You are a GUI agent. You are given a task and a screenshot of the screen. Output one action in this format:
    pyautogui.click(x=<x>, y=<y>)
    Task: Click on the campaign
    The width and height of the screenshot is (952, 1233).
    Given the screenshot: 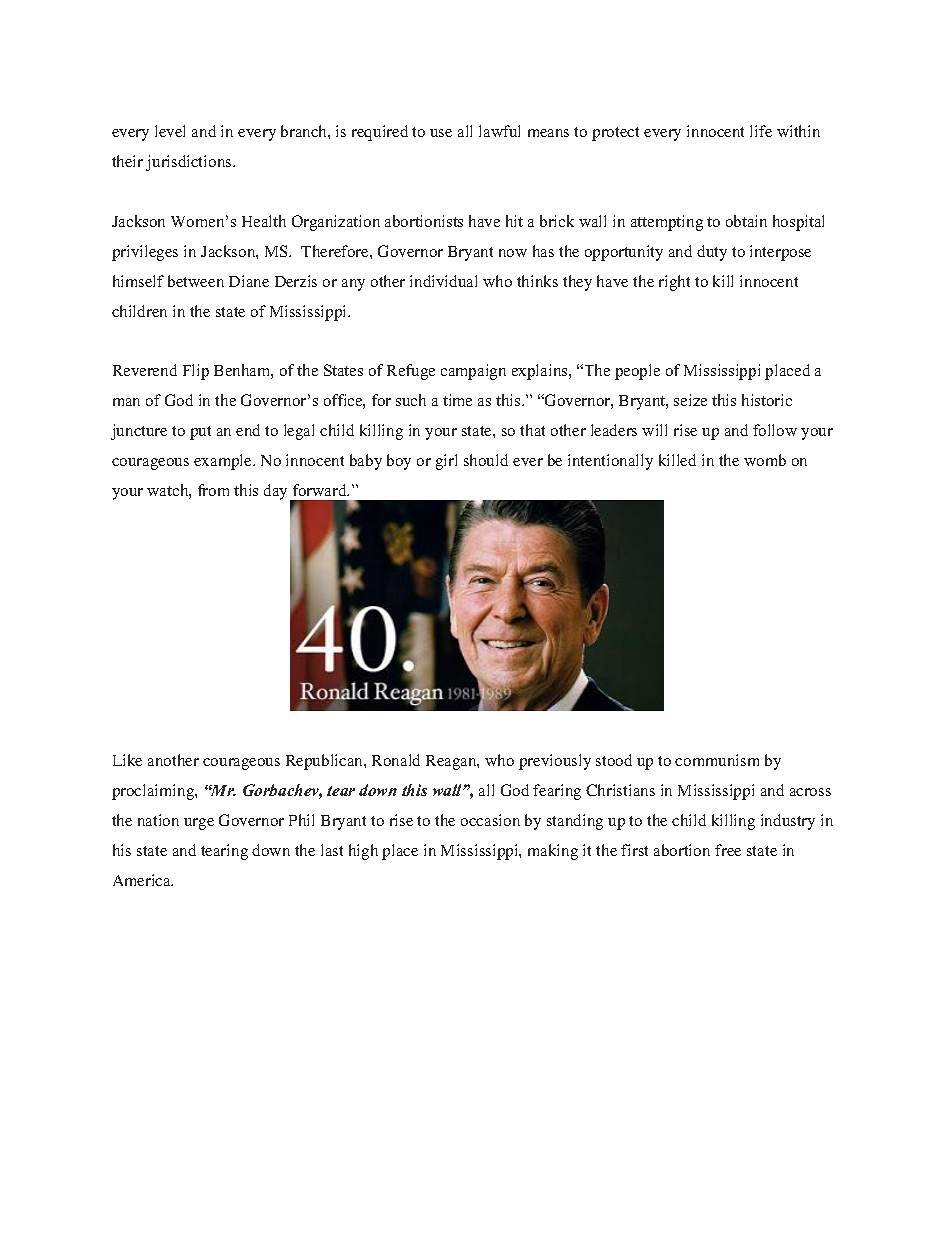 What is the action you would take?
    pyautogui.click(x=473, y=372)
